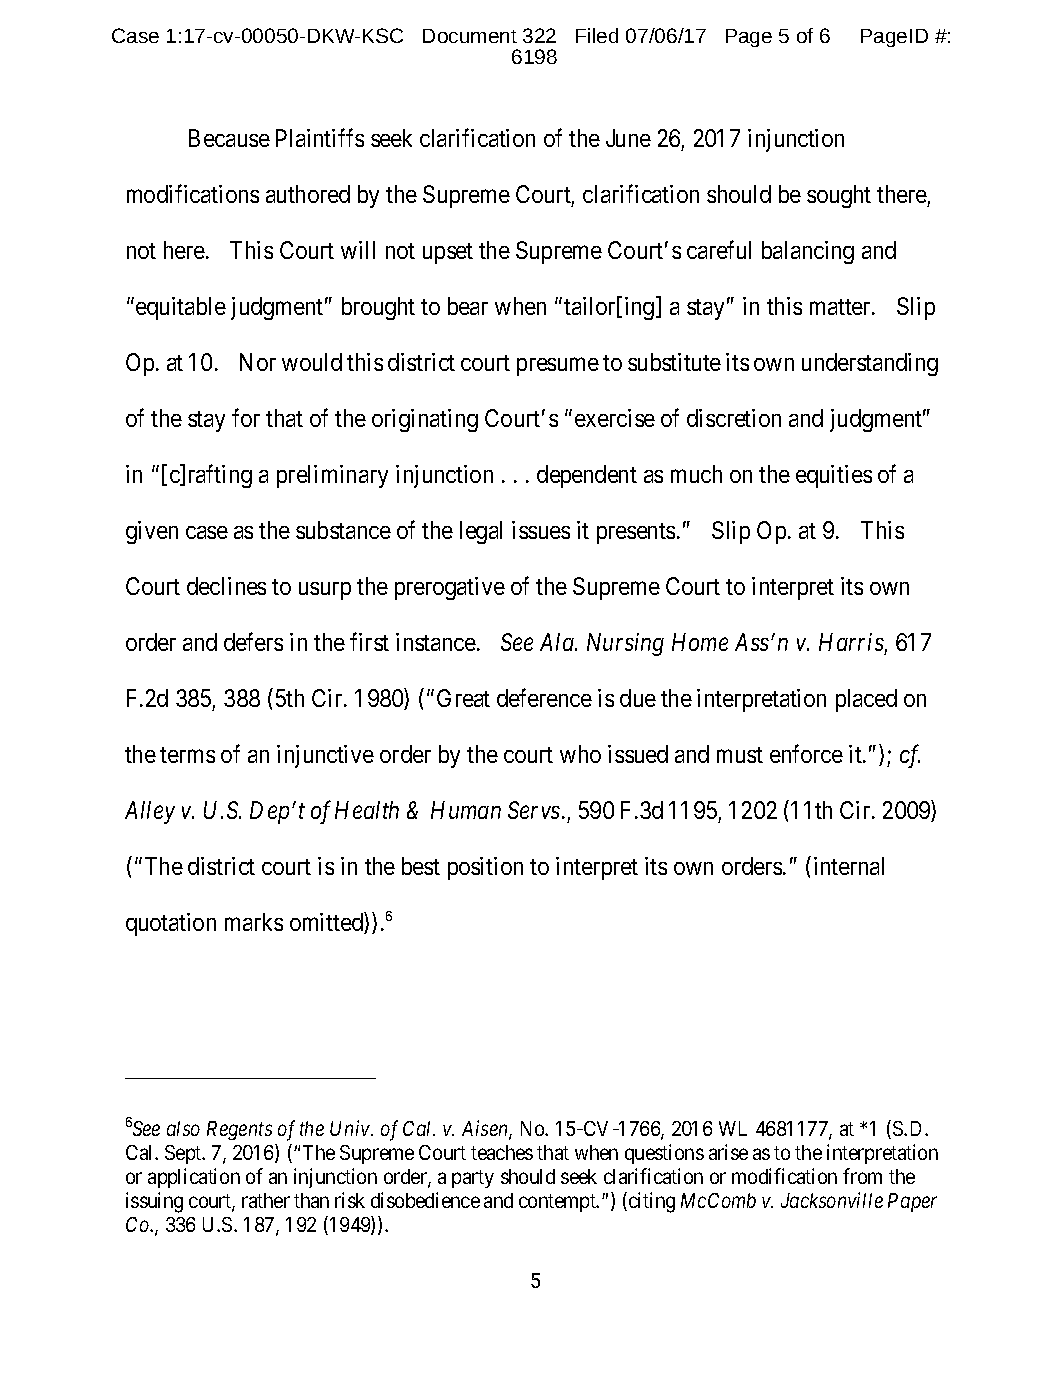 This image has height=1377, width=1064. Describe the element at coordinates (851, 642) in the image. I see `Harris` at that location.
